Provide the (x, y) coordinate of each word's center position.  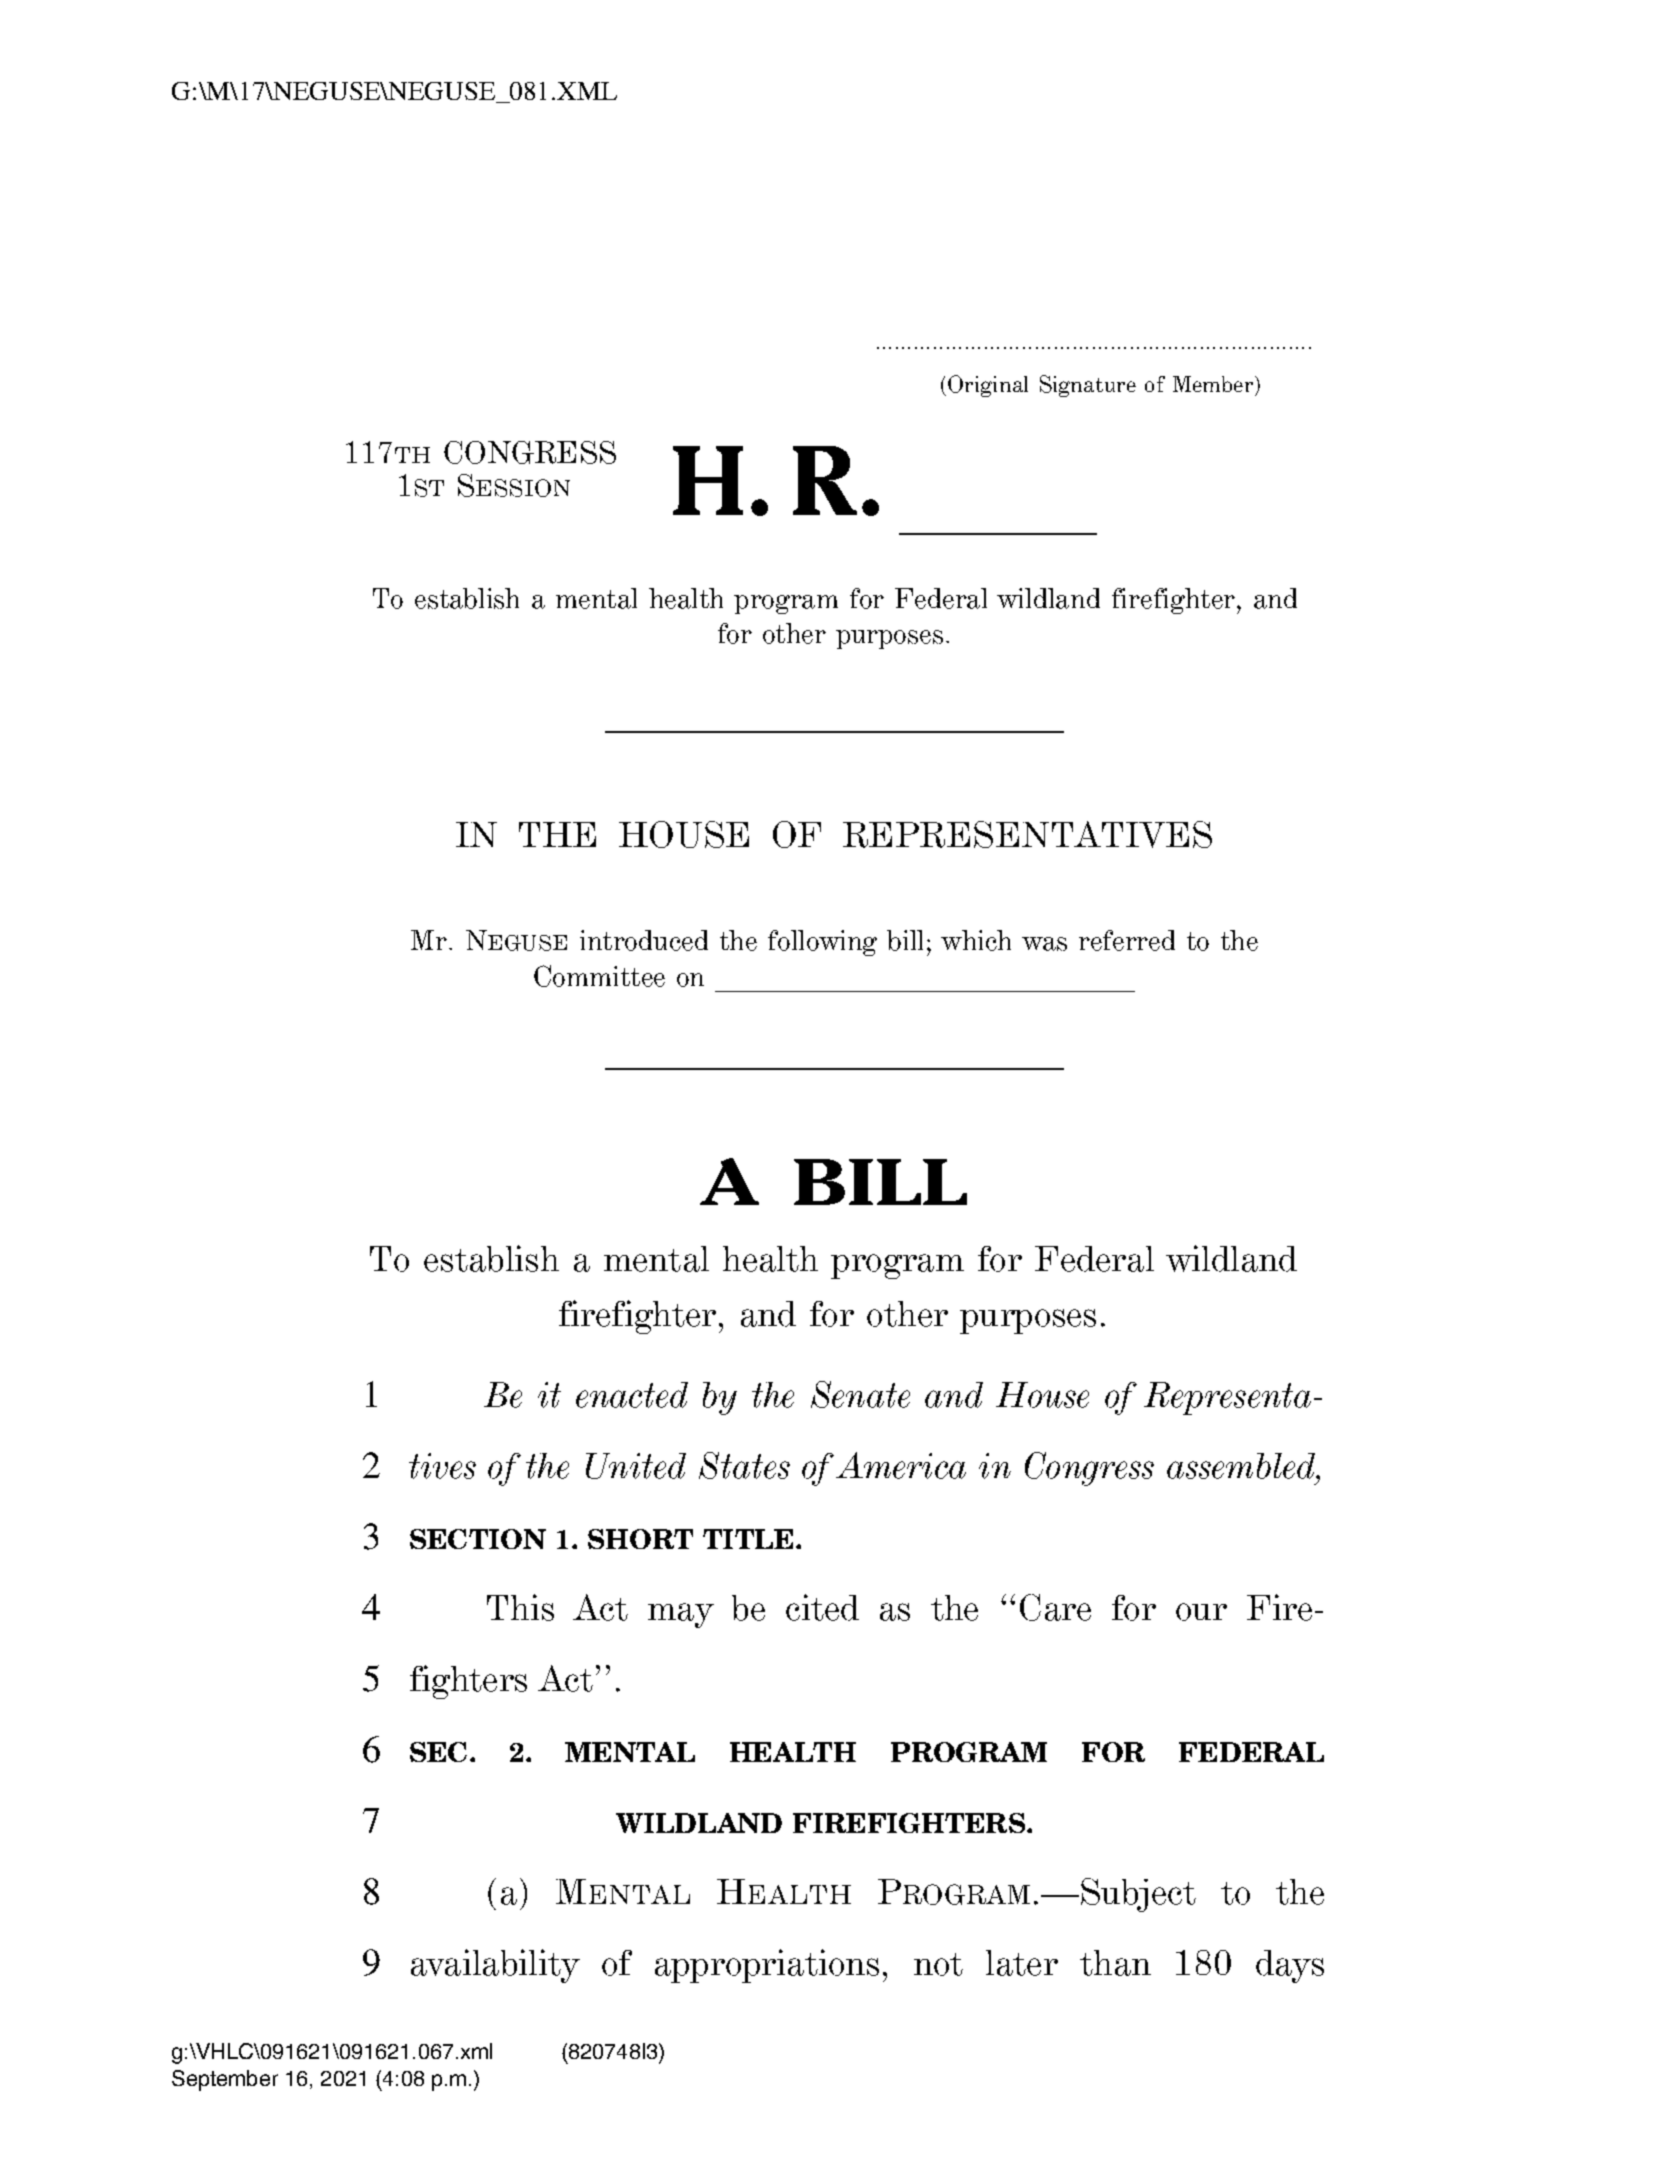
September (225, 2080)
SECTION (478, 1539)
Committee (599, 976)
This (520, 1607)
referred (1127, 940)
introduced (644, 940)
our (1201, 1612)
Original (988, 386)
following (822, 943)
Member (1214, 386)
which (976, 940)
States (744, 1465)
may (681, 1615)
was (1044, 944)
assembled (1242, 1466)
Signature (1088, 386)
